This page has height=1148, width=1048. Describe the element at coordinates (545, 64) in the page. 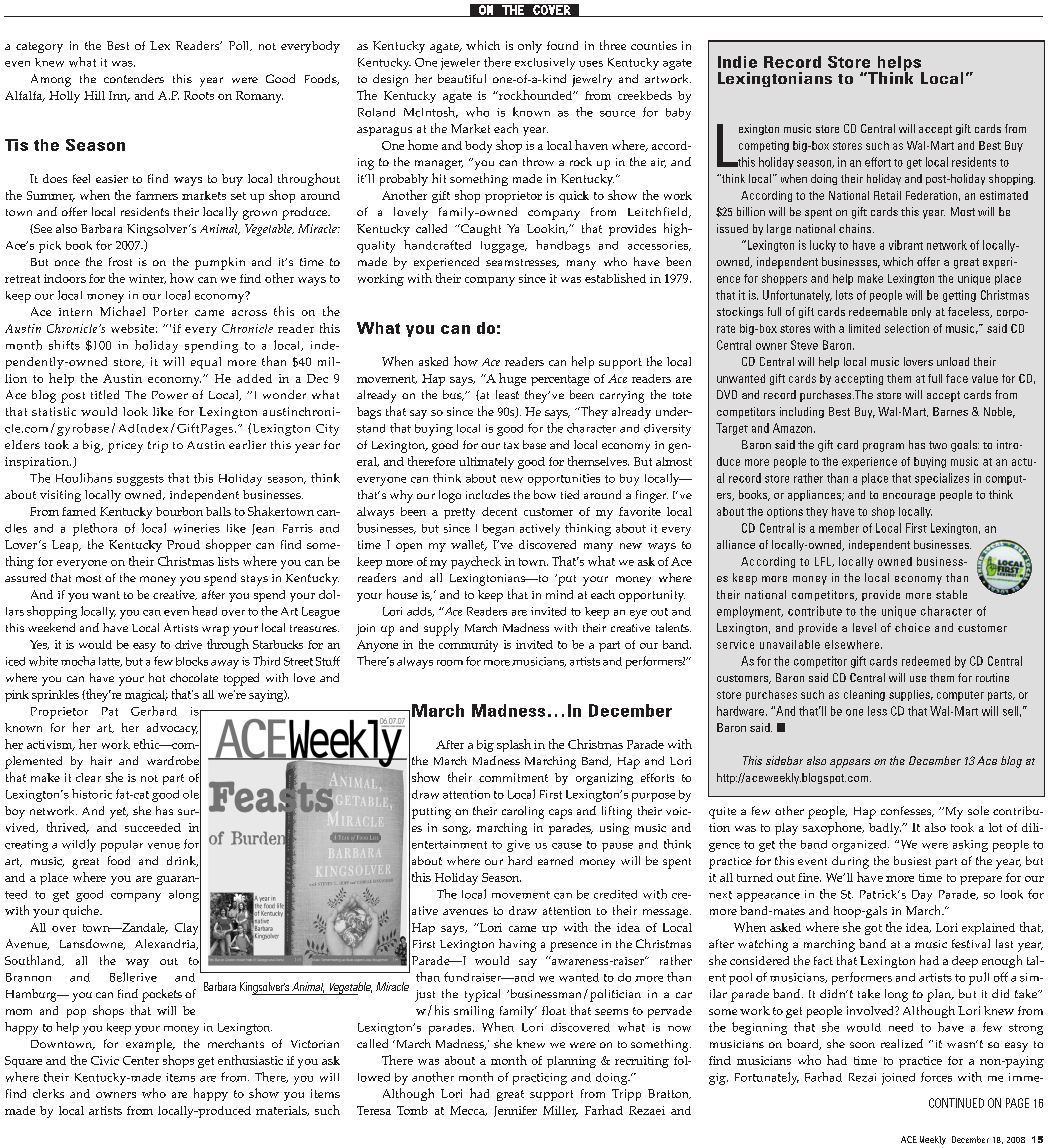

I see `exclusively` at that location.
